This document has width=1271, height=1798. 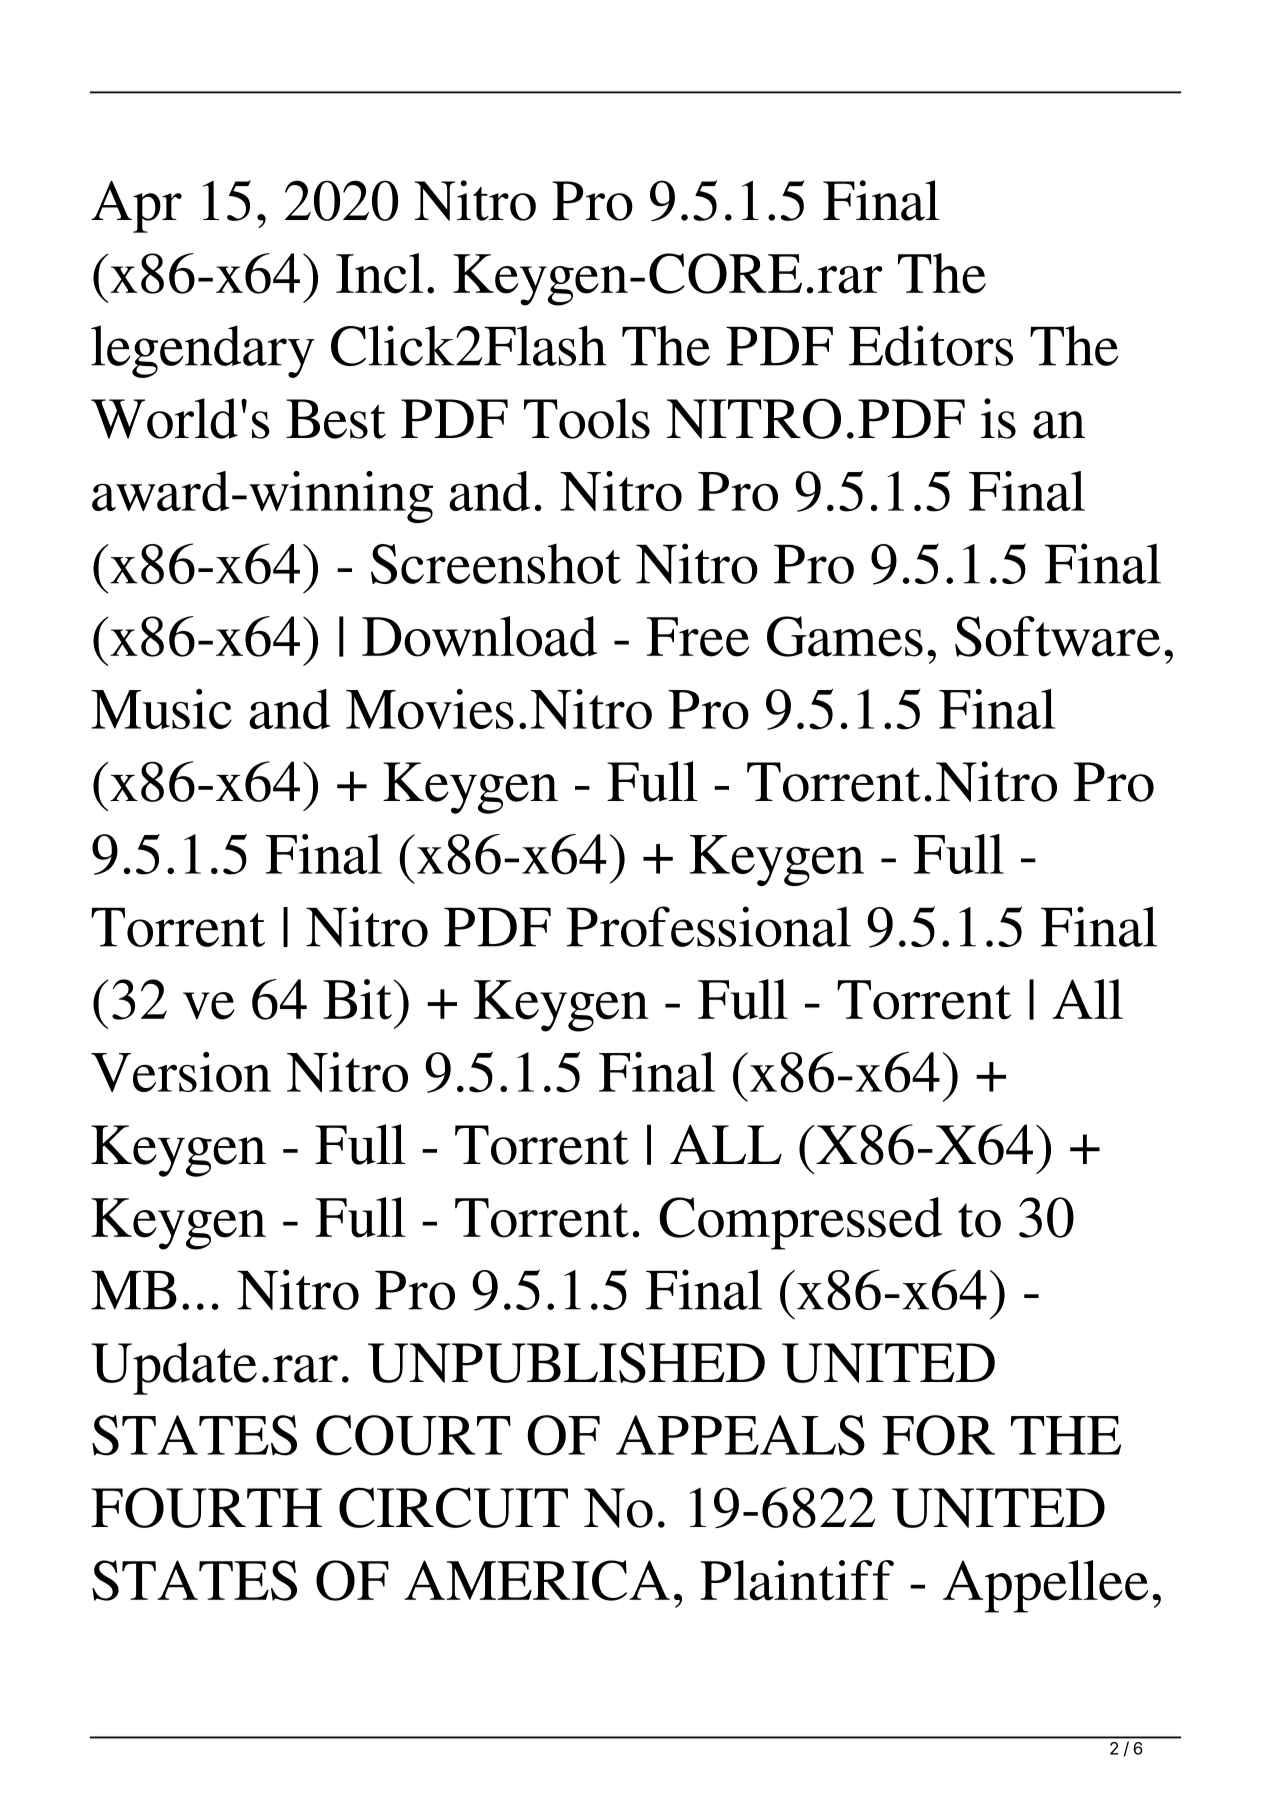 What do you see at coordinates (379, 273) in the document?
I see `Incl` at bounding box center [379, 273].
